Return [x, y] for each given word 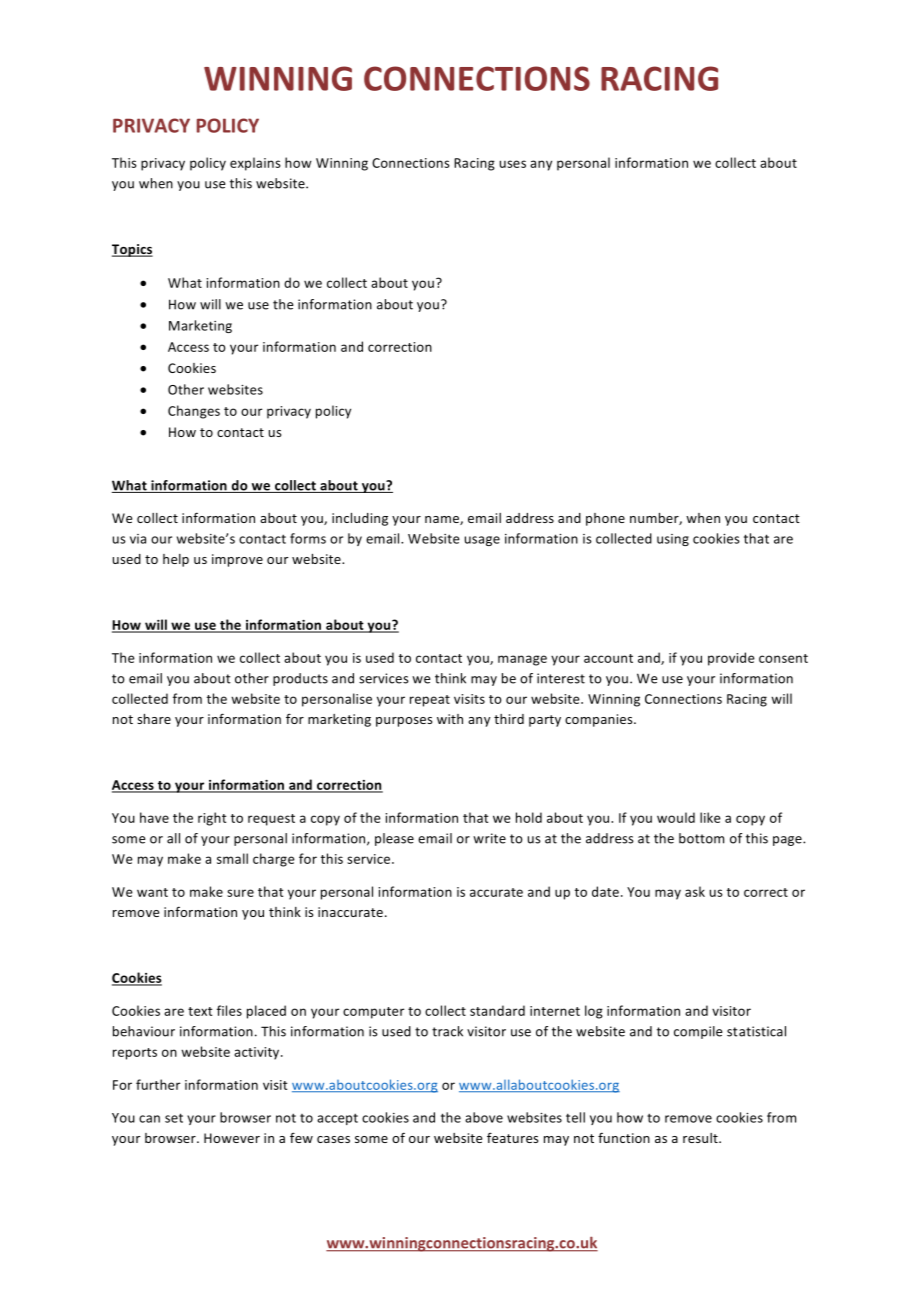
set [174, 1118]
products [300, 679]
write [489, 838]
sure [240, 893]
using [673, 540]
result [701, 1138]
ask [695, 891]
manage [522, 660]
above [484, 1117]
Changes [194, 412]
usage [482, 541]
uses [513, 164]
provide [731, 659]
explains [255, 164]
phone [605, 519]
